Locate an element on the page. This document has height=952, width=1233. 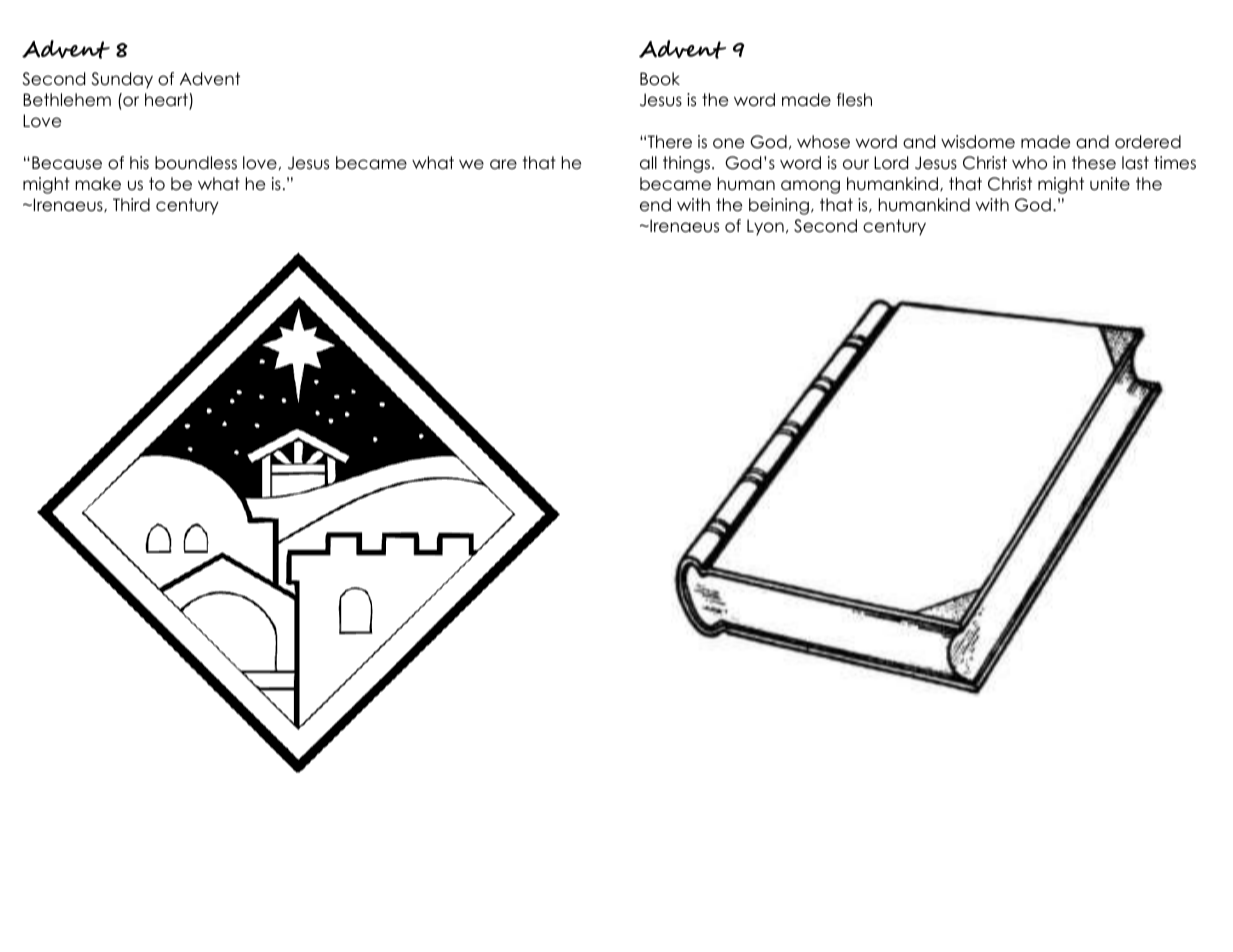
Third is located at coordinates (131, 205).
